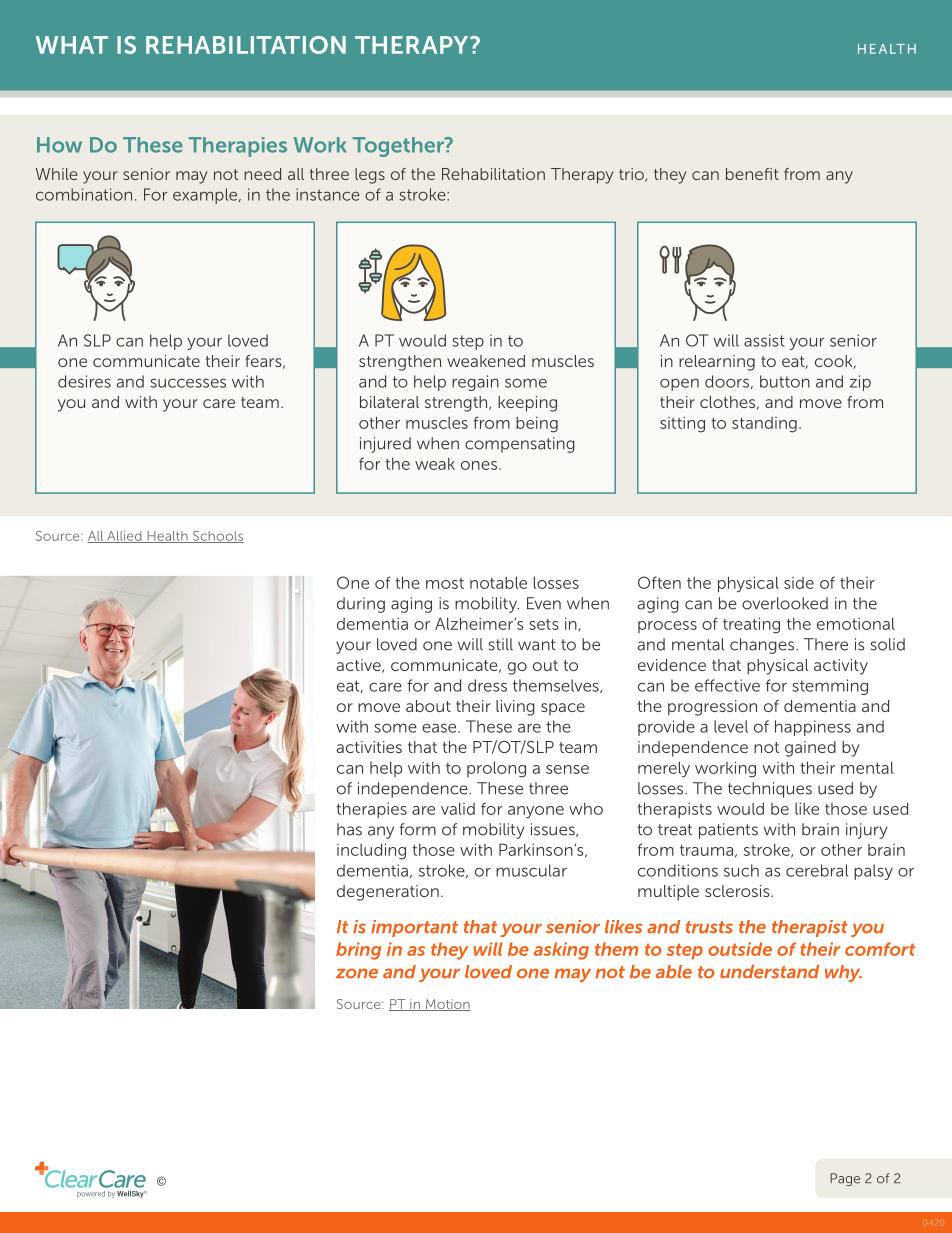  What do you see at coordinates (845, 1179) in the page?
I see `Page` at bounding box center [845, 1179].
